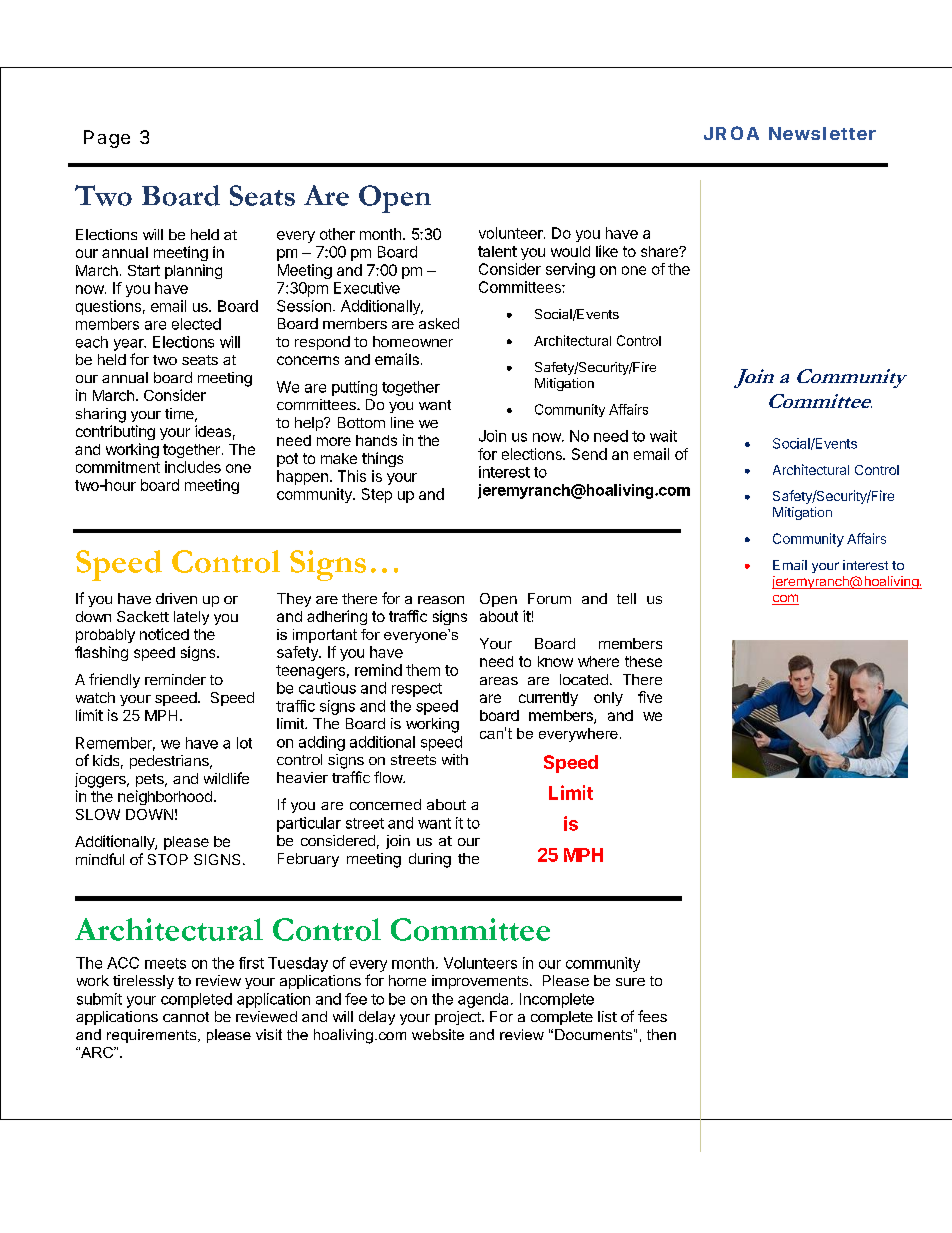  What do you see at coordinates (402, 422) in the image?
I see `line` at bounding box center [402, 422].
